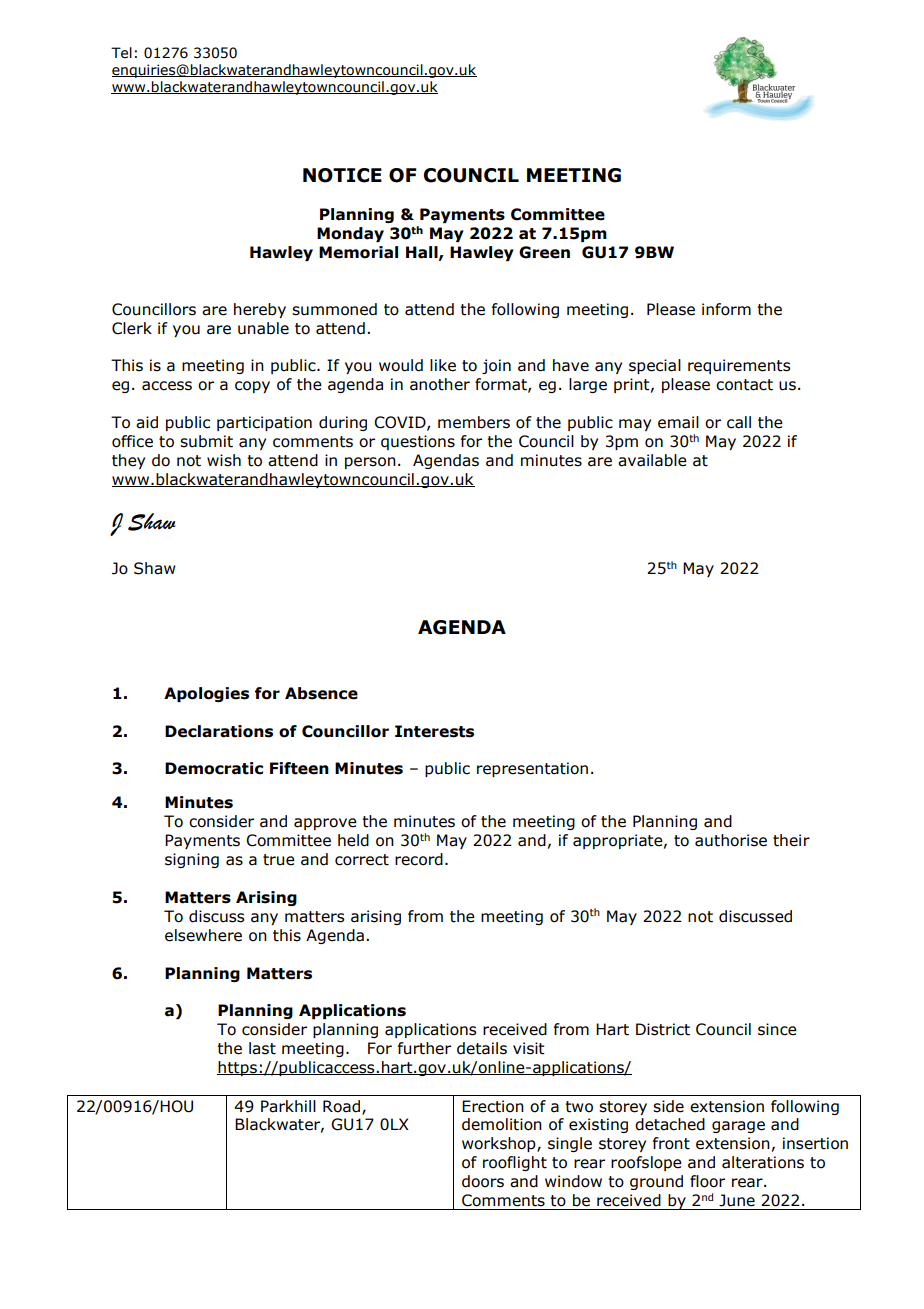  What do you see at coordinates (739, 422) in the screenshot?
I see `call` at bounding box center [739, 422].
